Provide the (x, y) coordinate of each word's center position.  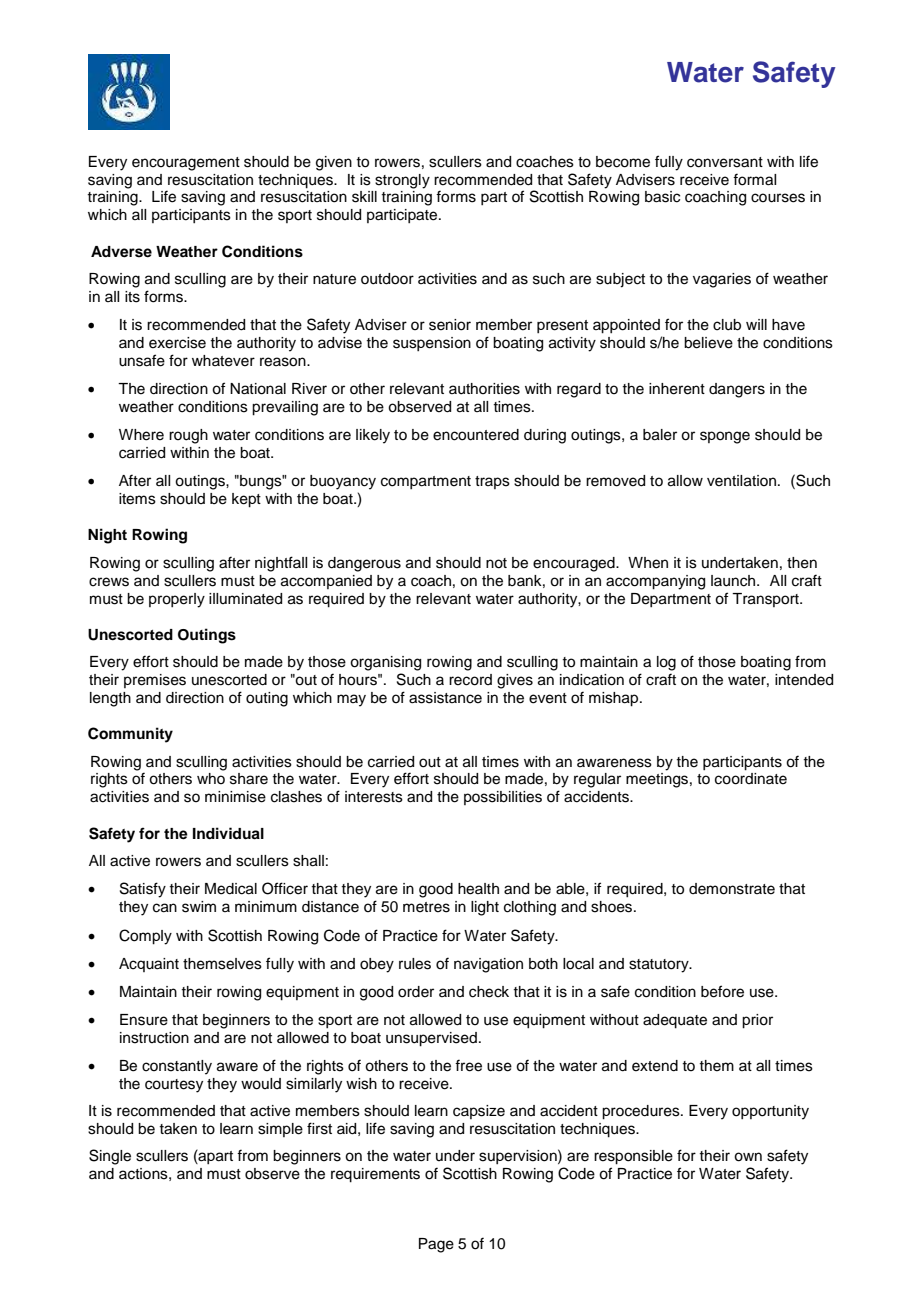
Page (436, 1245)
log (666, 663)
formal (754, 179)
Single (110, 1157)
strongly (402, 181)
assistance (445, 698)
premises (155, 681)
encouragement (186, 164)
